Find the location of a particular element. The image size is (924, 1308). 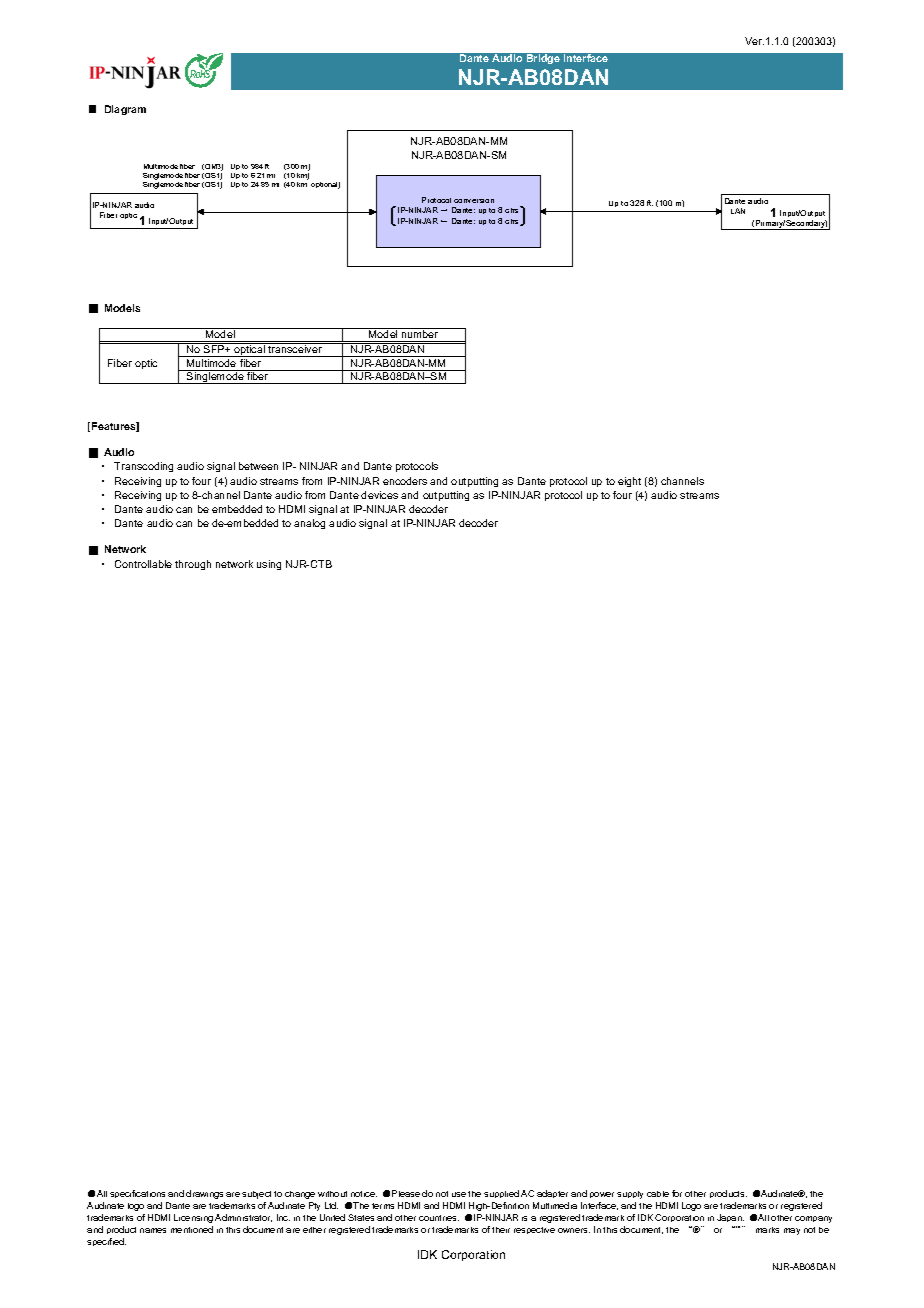

drawings is located at coordinates (204, 1194).
